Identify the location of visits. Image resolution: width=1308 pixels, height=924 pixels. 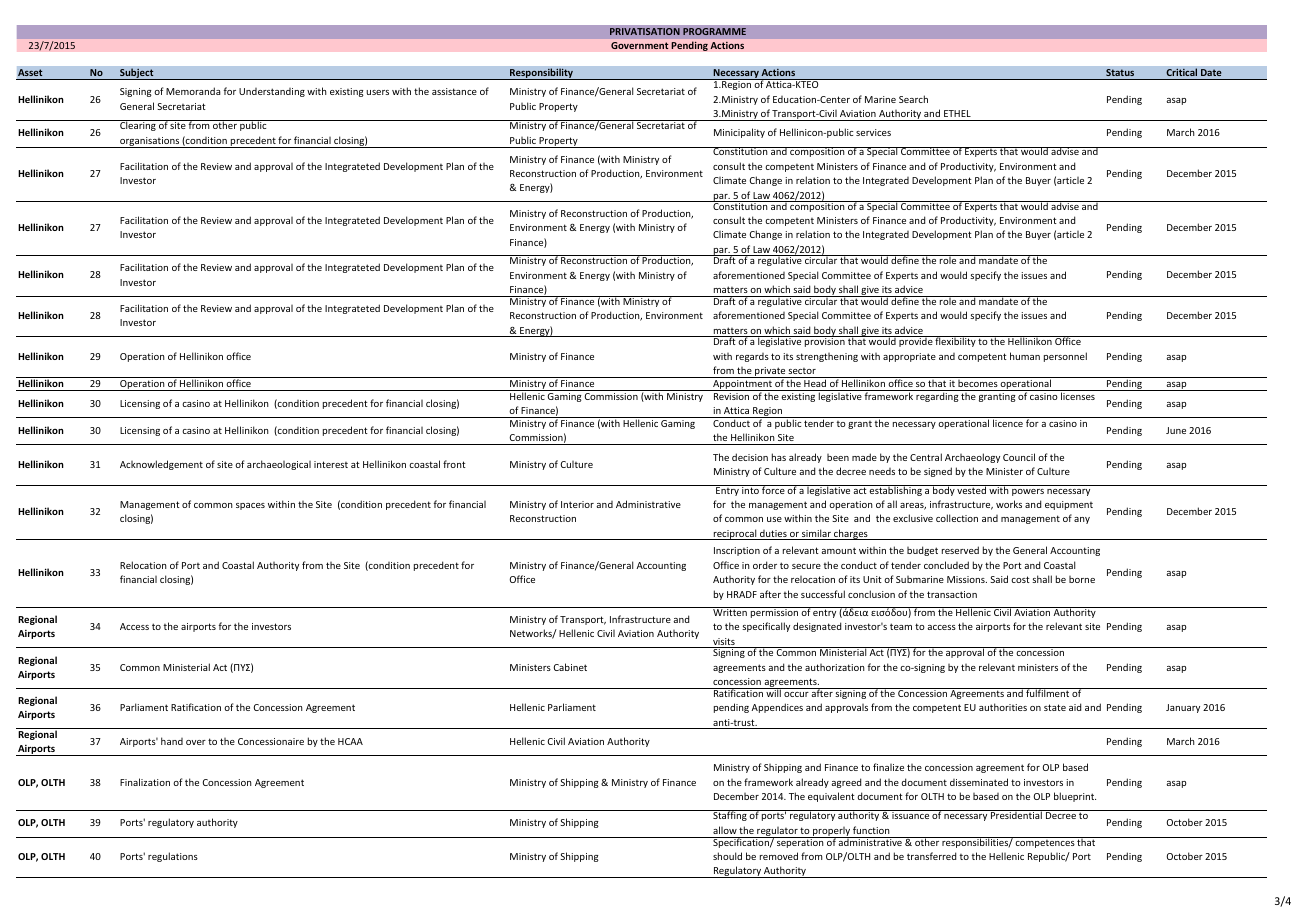
(724, 643).
